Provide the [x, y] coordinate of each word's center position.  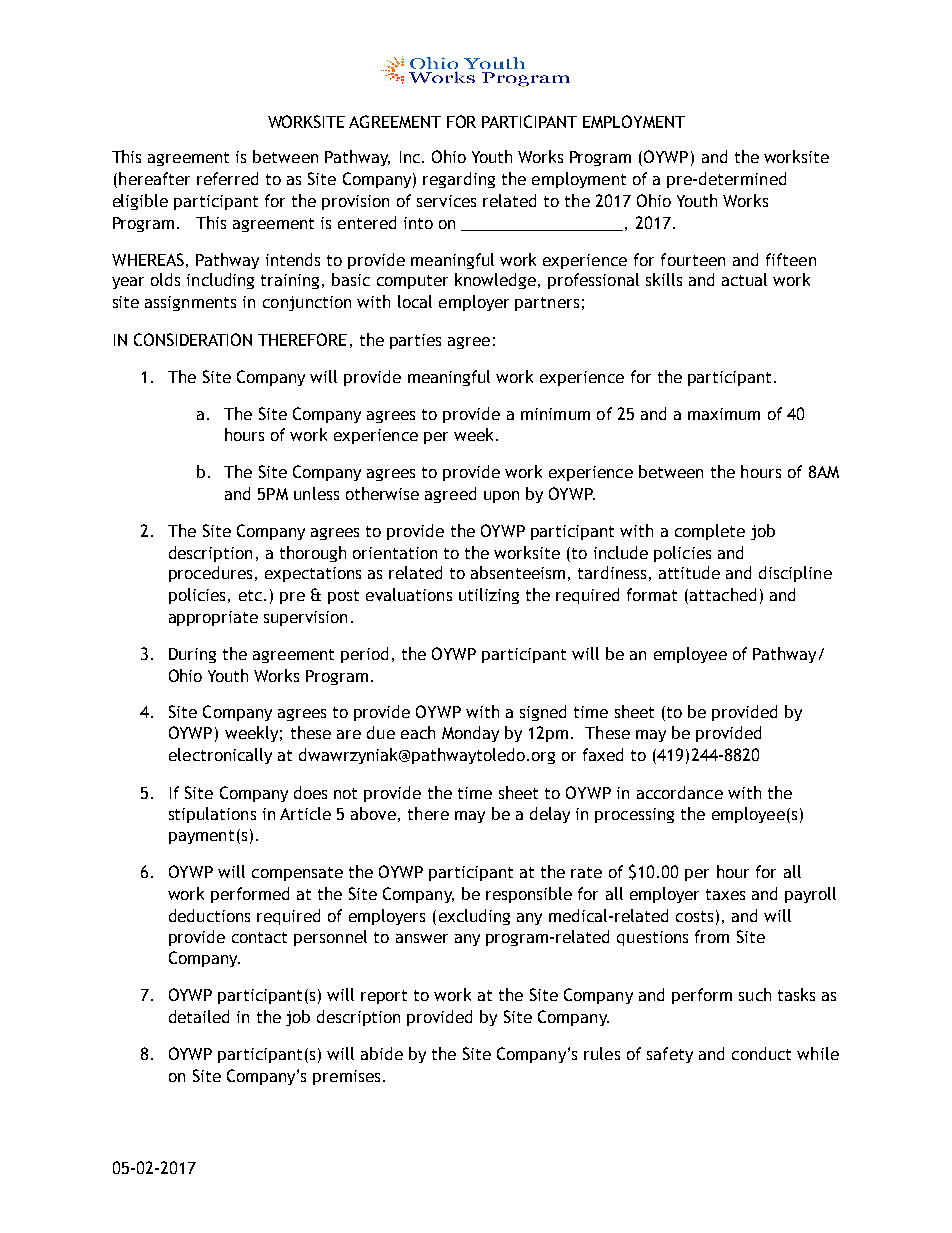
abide [382, 1053]
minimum [555, 414]
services [446, 201]
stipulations [212, 815]
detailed [199, 1016]
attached [723, 594]
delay [550, 815]
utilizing [489, 596]
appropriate [213, 618]
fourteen [693, 259]
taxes [725, 894]
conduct [761, 1053]
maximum [724, 414]
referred [227, 178]
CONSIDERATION [193, 339]
